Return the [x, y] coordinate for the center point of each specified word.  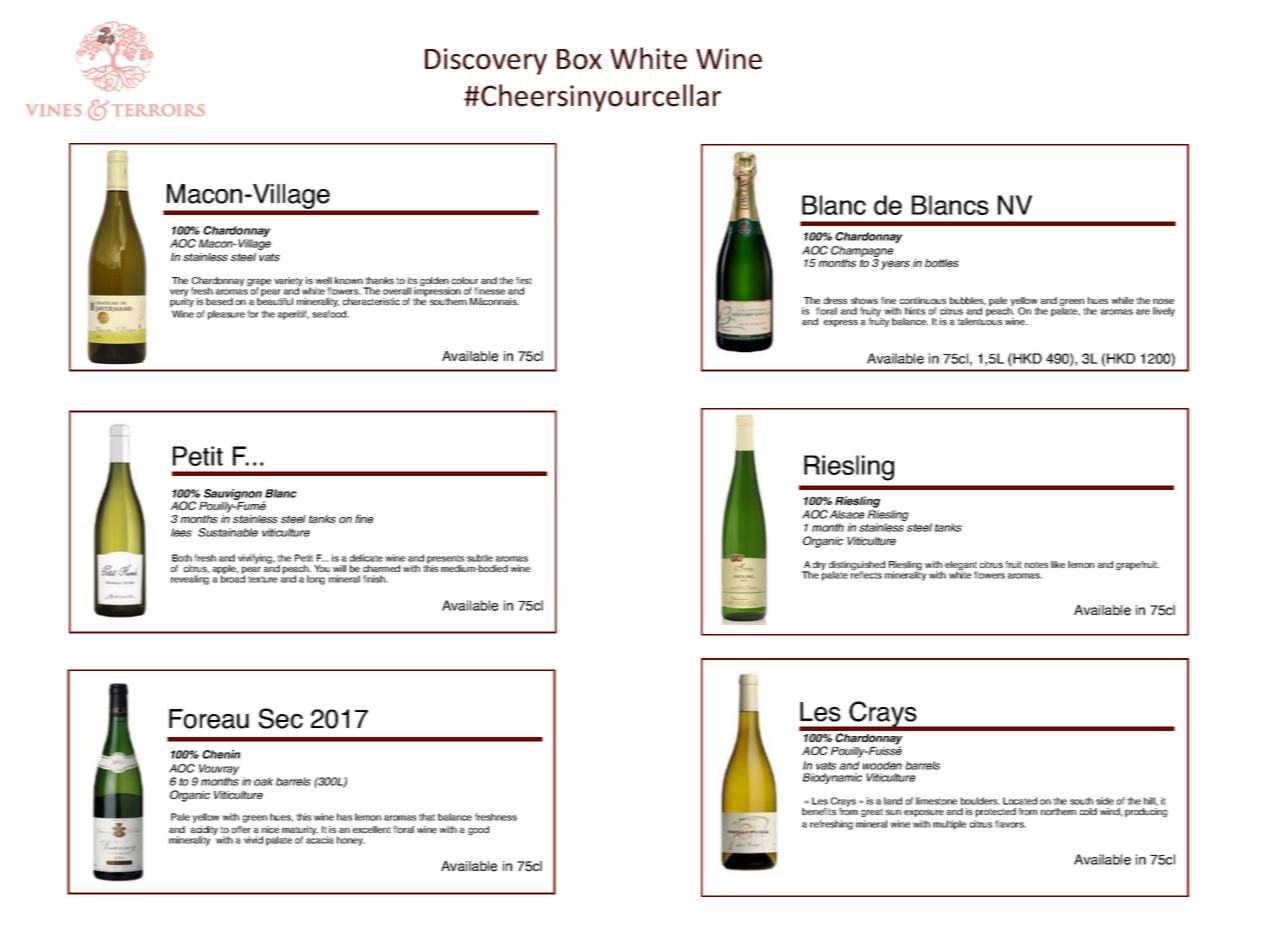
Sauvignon [232, 496]
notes [1036, 564]
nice [270, 829]
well [323, 280]
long [316, 580]
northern [1058, 811]
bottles [942, 263]
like [1058, 564]
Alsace [847, 514]
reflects [866, 574]
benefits [819, 811]
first [524, 280]
